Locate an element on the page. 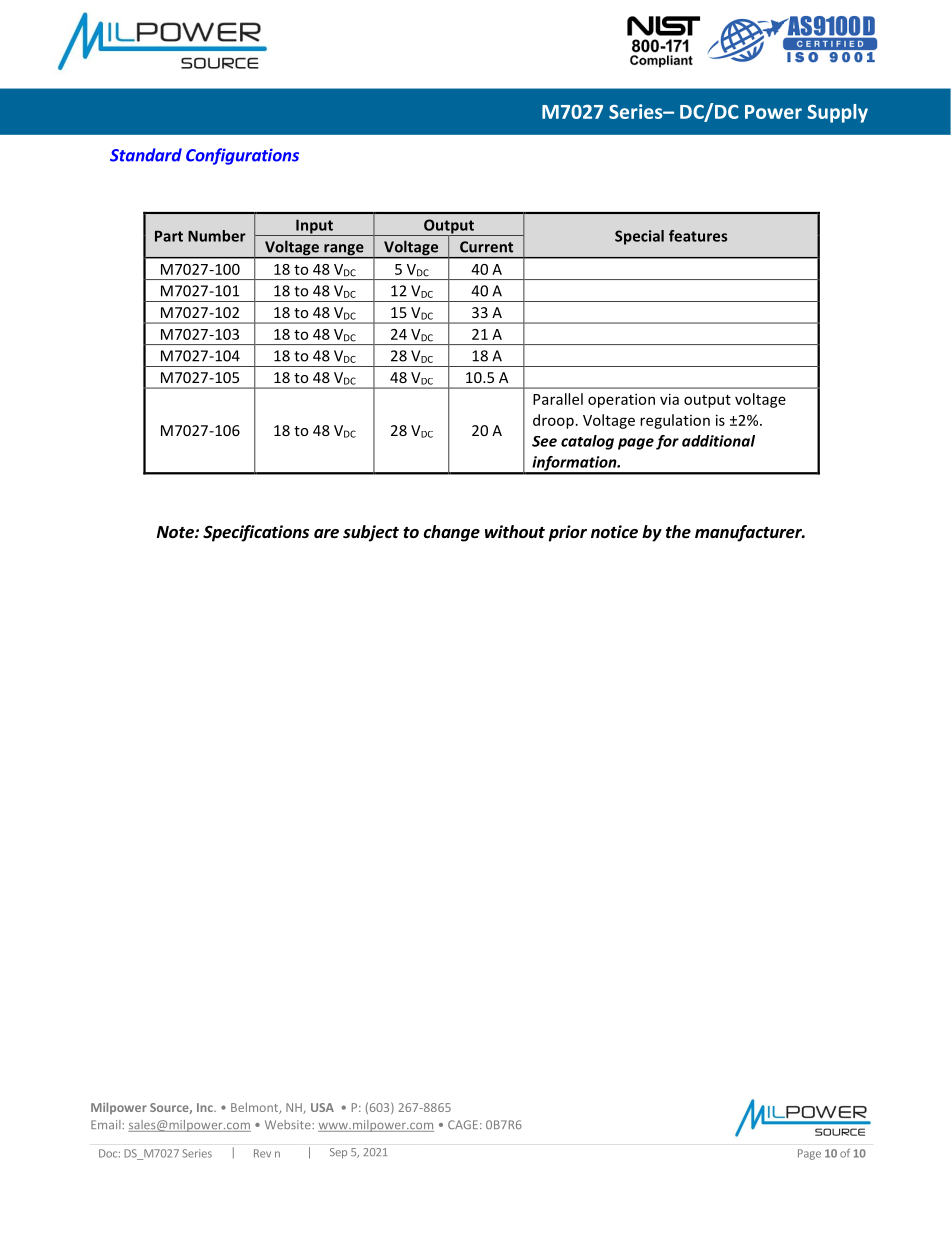 This image has width=952, height=1233. Inc is located at coordinates (206, 1107).
